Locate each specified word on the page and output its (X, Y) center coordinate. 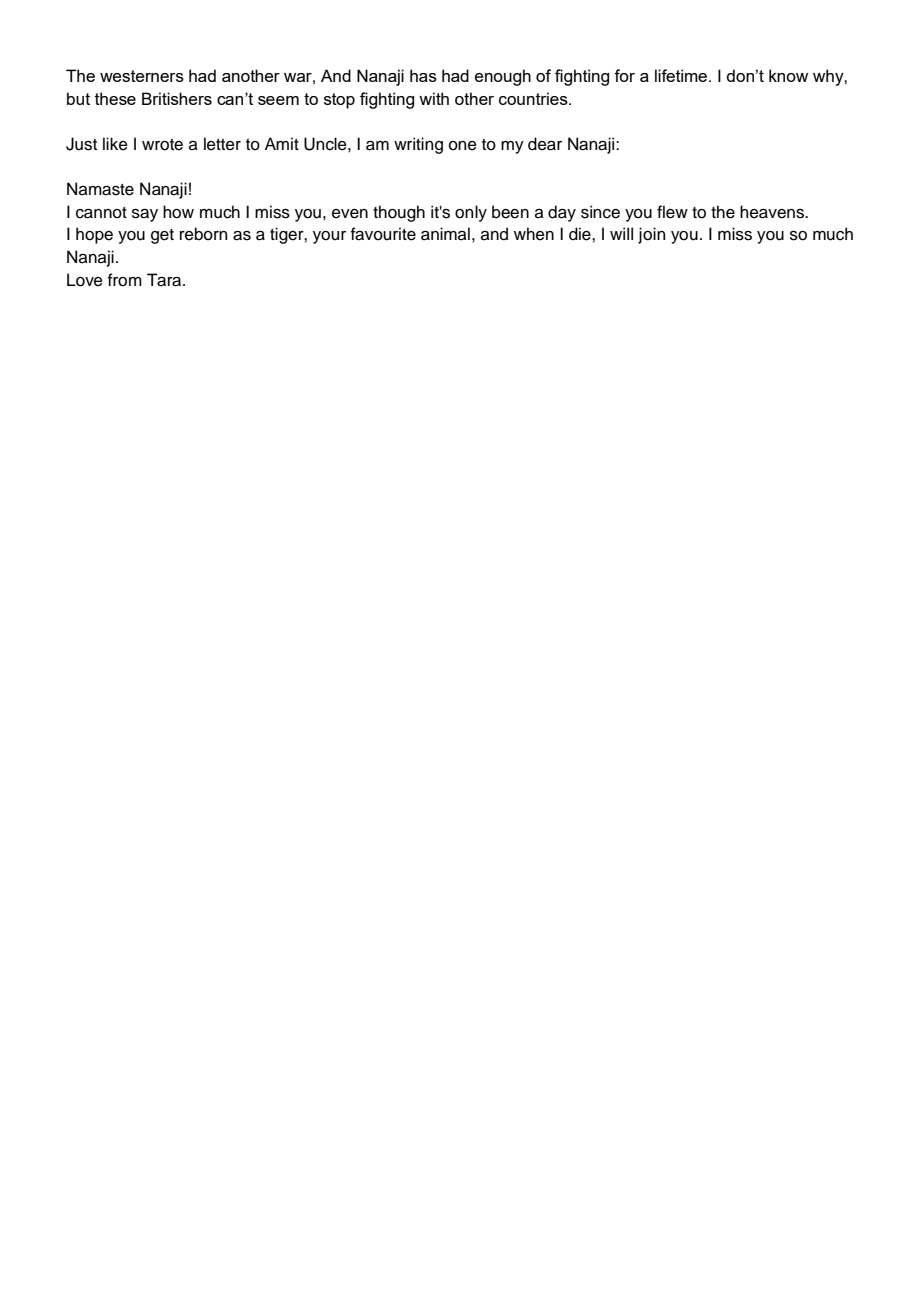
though (399, 213)
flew (672, 212)
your (329, 237)
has (423, 75)
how (178, 212)
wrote (162, 145)
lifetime (681, 75)
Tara (165, 280)
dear (545, 144)
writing (418, 145)
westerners (142, 76)
